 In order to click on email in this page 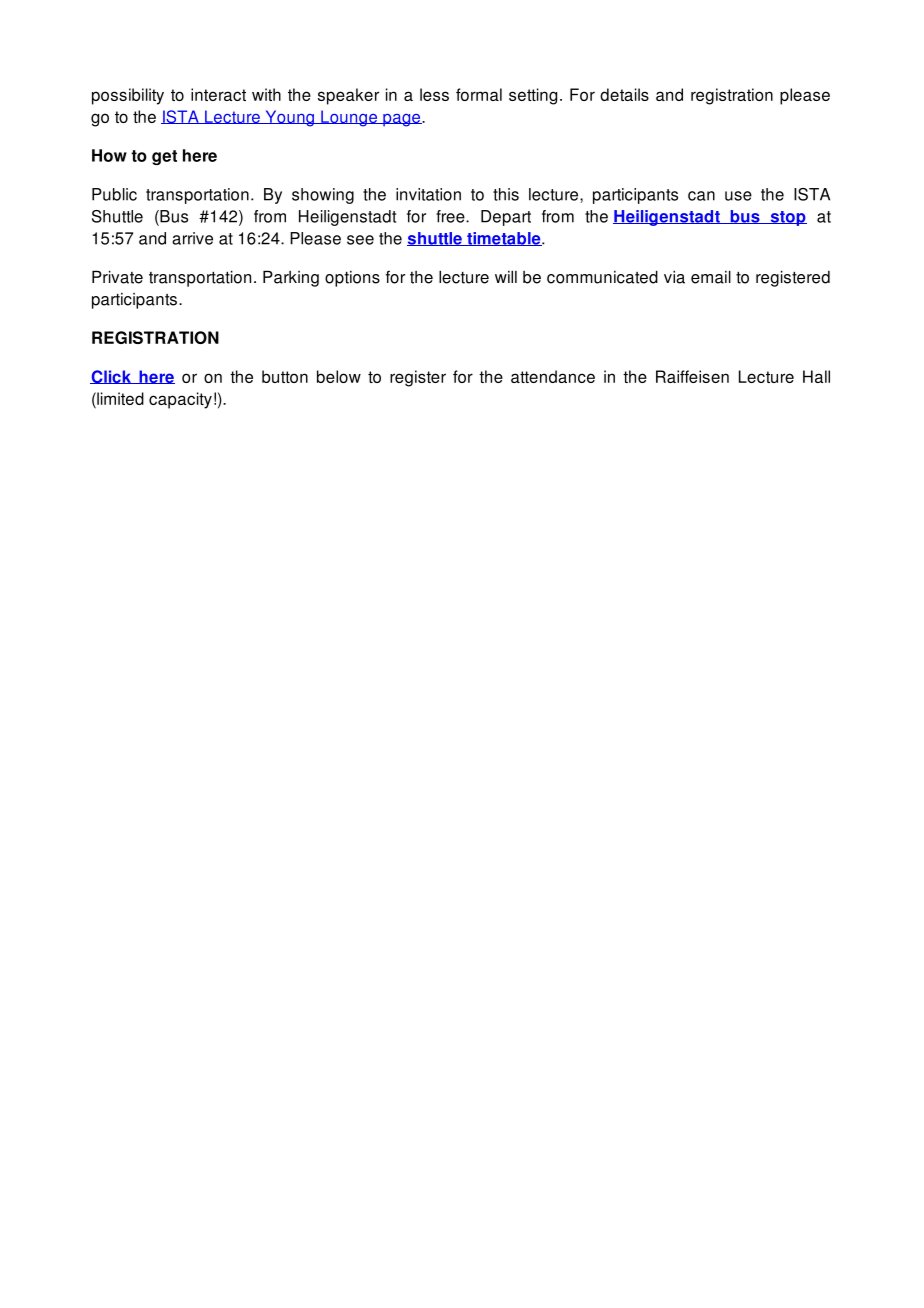, I will do `click(711, 277)`.
